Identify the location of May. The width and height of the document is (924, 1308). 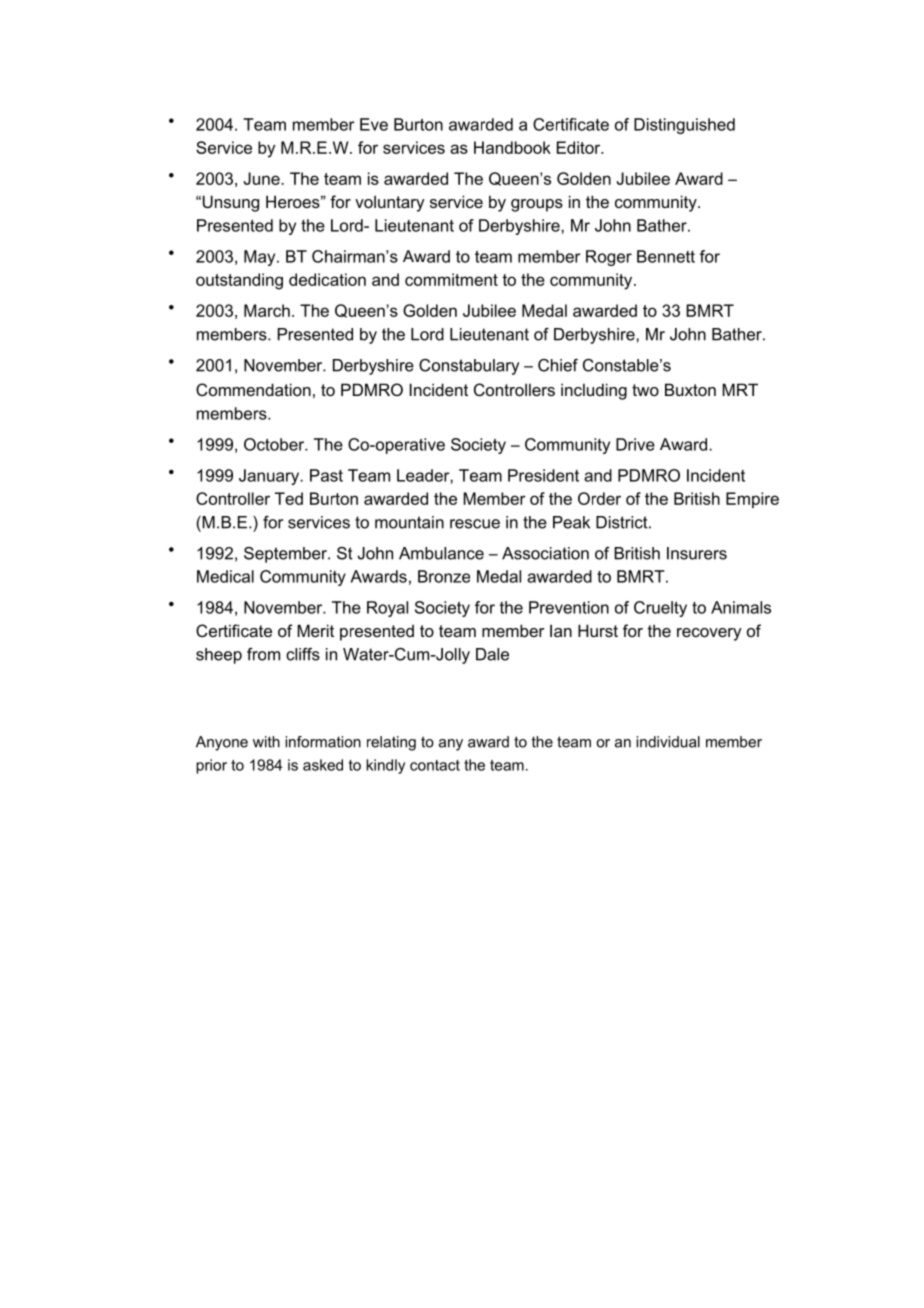
(261, 258).
